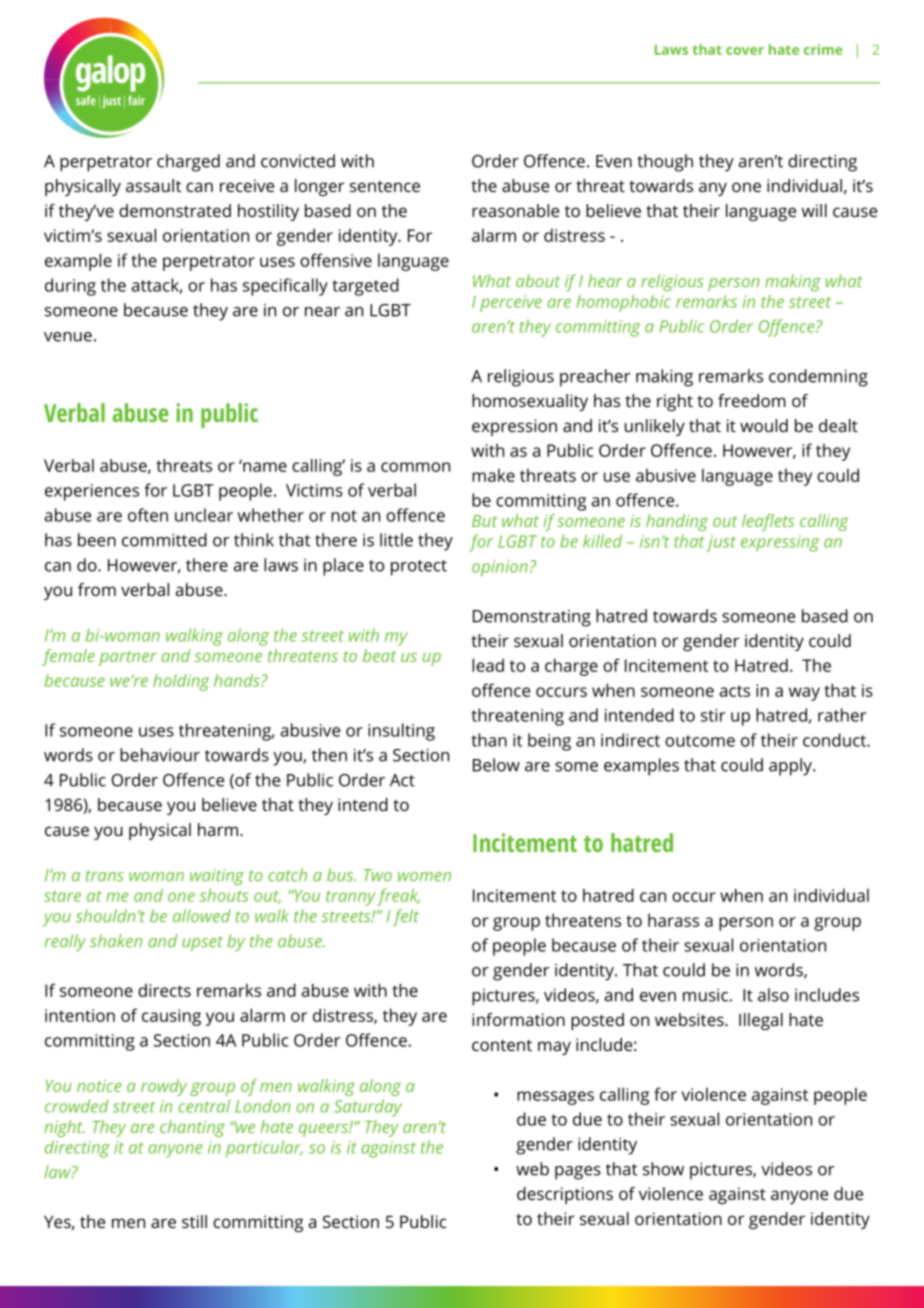  What do you see at coordinates (565, 1195) in the page?
I see `descriptions` at bounding box center [565, 1195].
